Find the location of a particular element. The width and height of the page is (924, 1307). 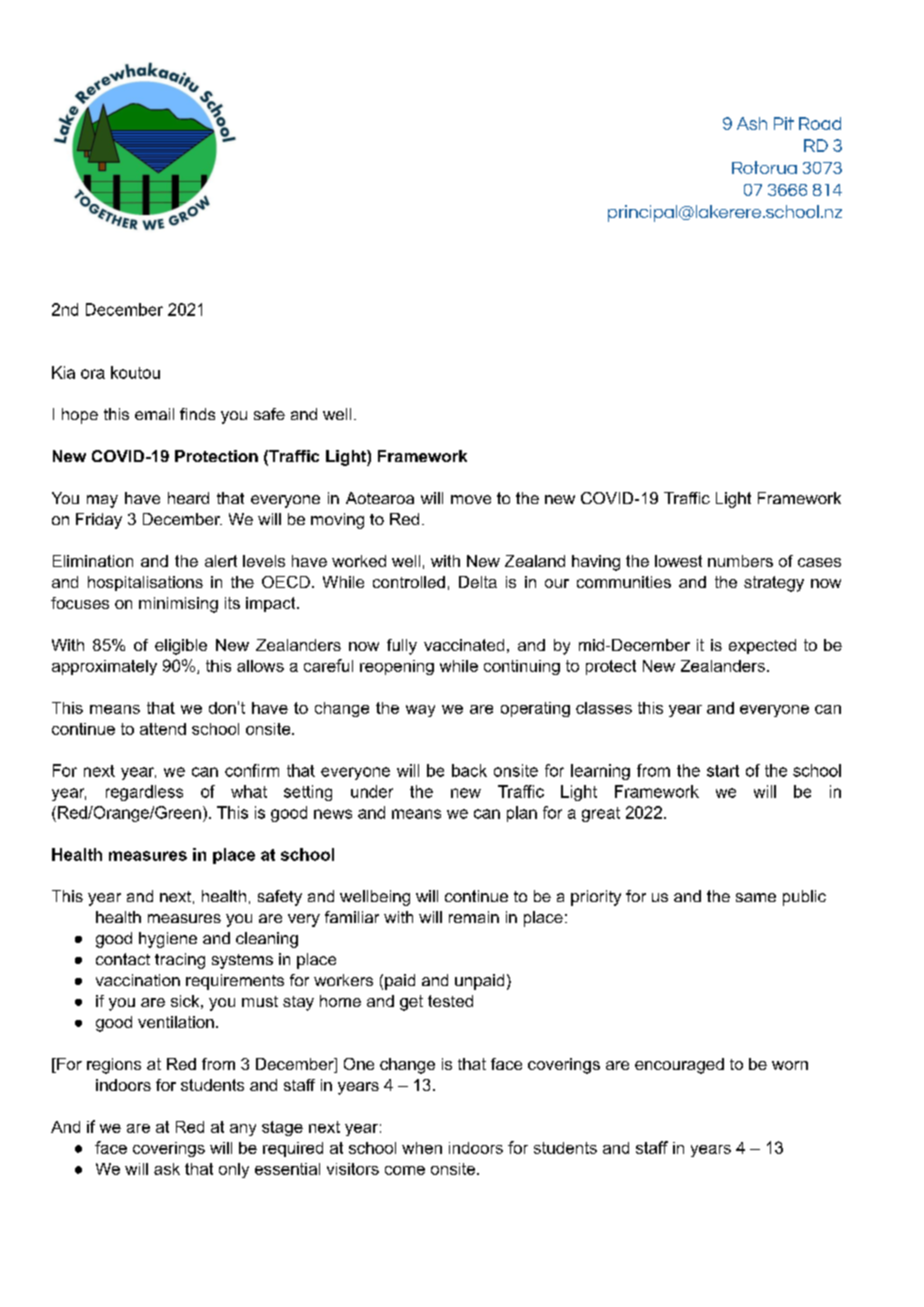

eligible is located at coordinates (181, 647).
